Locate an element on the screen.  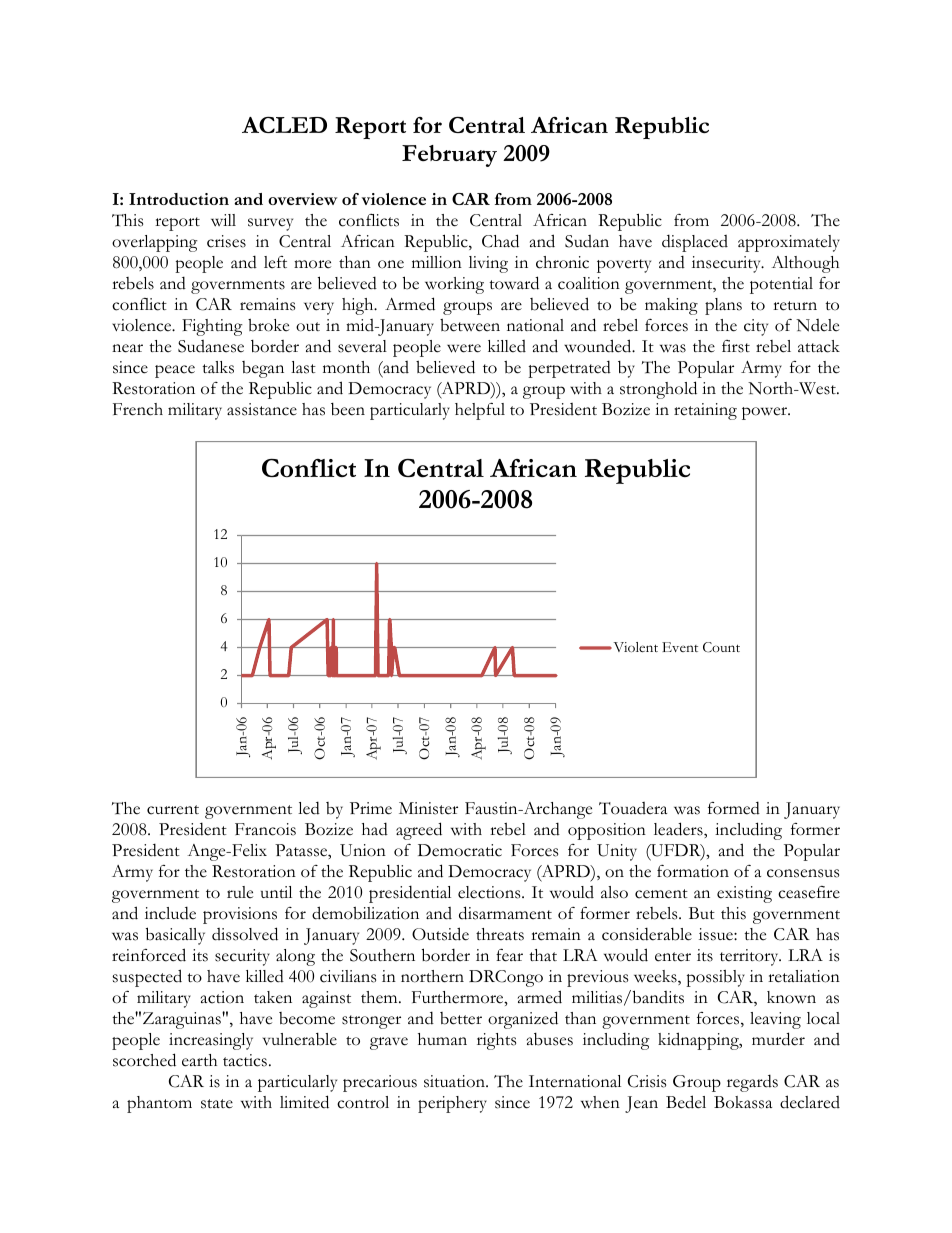
Introduction is located at coordinates (179, 199).
